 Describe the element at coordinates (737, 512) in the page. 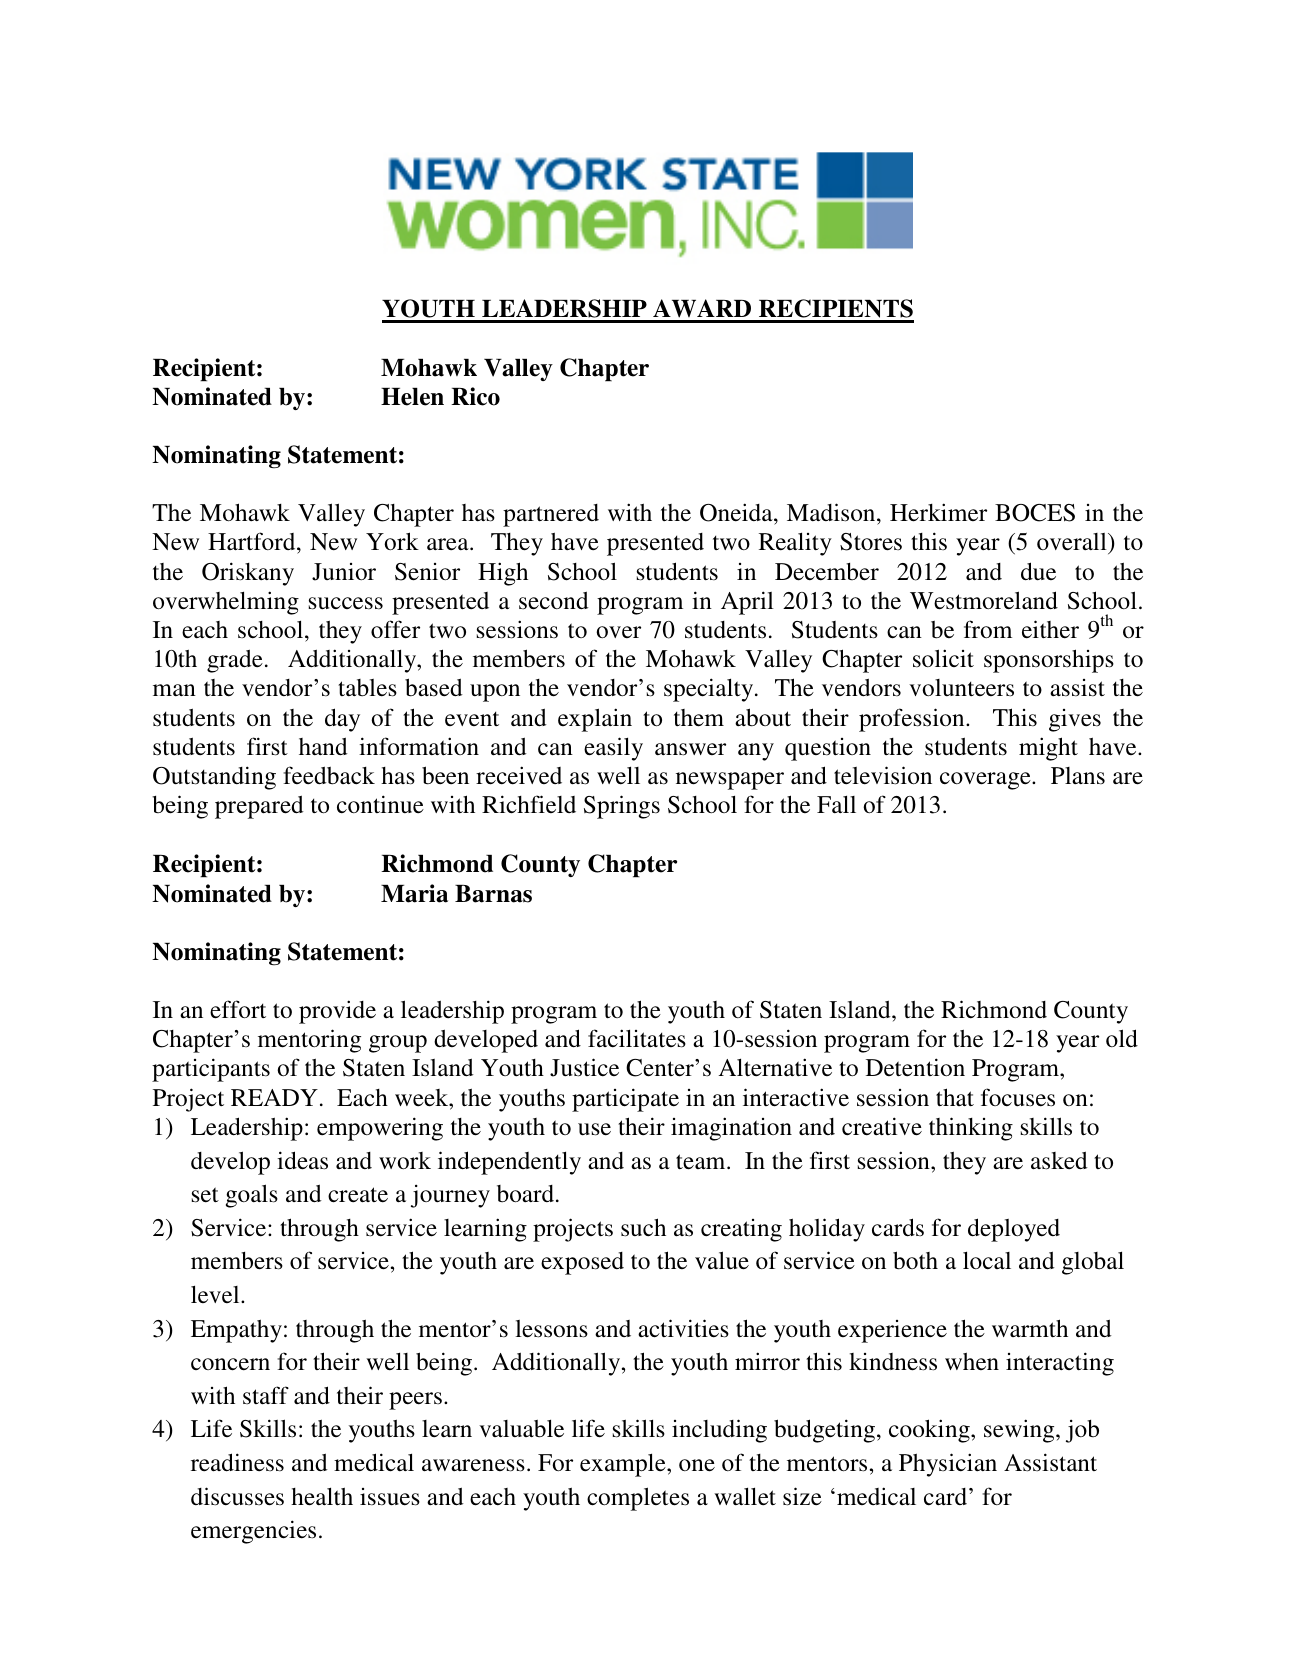

I see `Oneida` at that location.
